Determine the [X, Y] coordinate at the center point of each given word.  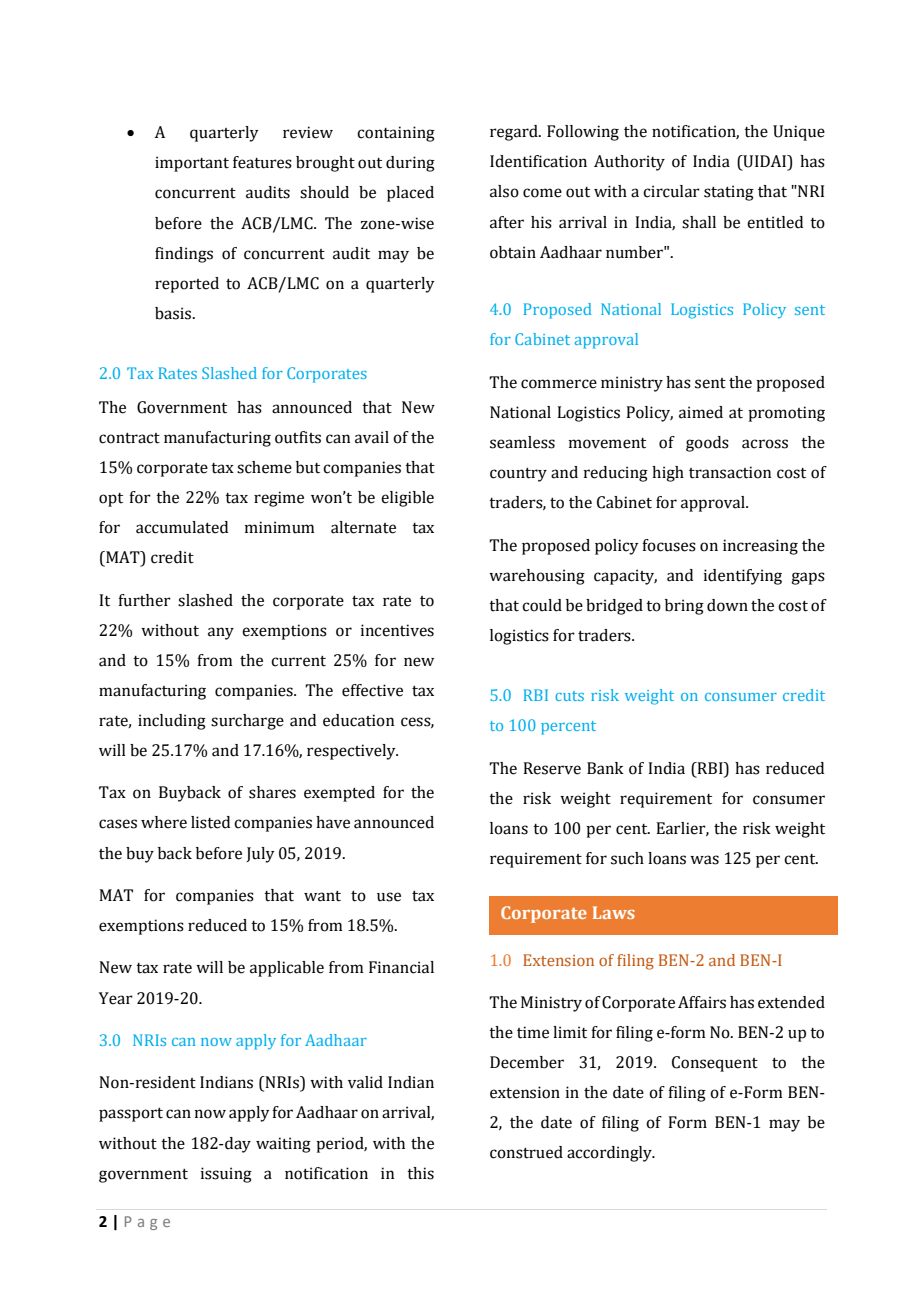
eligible [407, 499]
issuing [226, 1175]
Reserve [552, 768]
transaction [730, 472]
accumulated [182, 527]
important [192, 164]
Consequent [715, 1064]
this [420, 1173]
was [704, 860]
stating [729, 193]
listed [210, 822]
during [410, 164]
